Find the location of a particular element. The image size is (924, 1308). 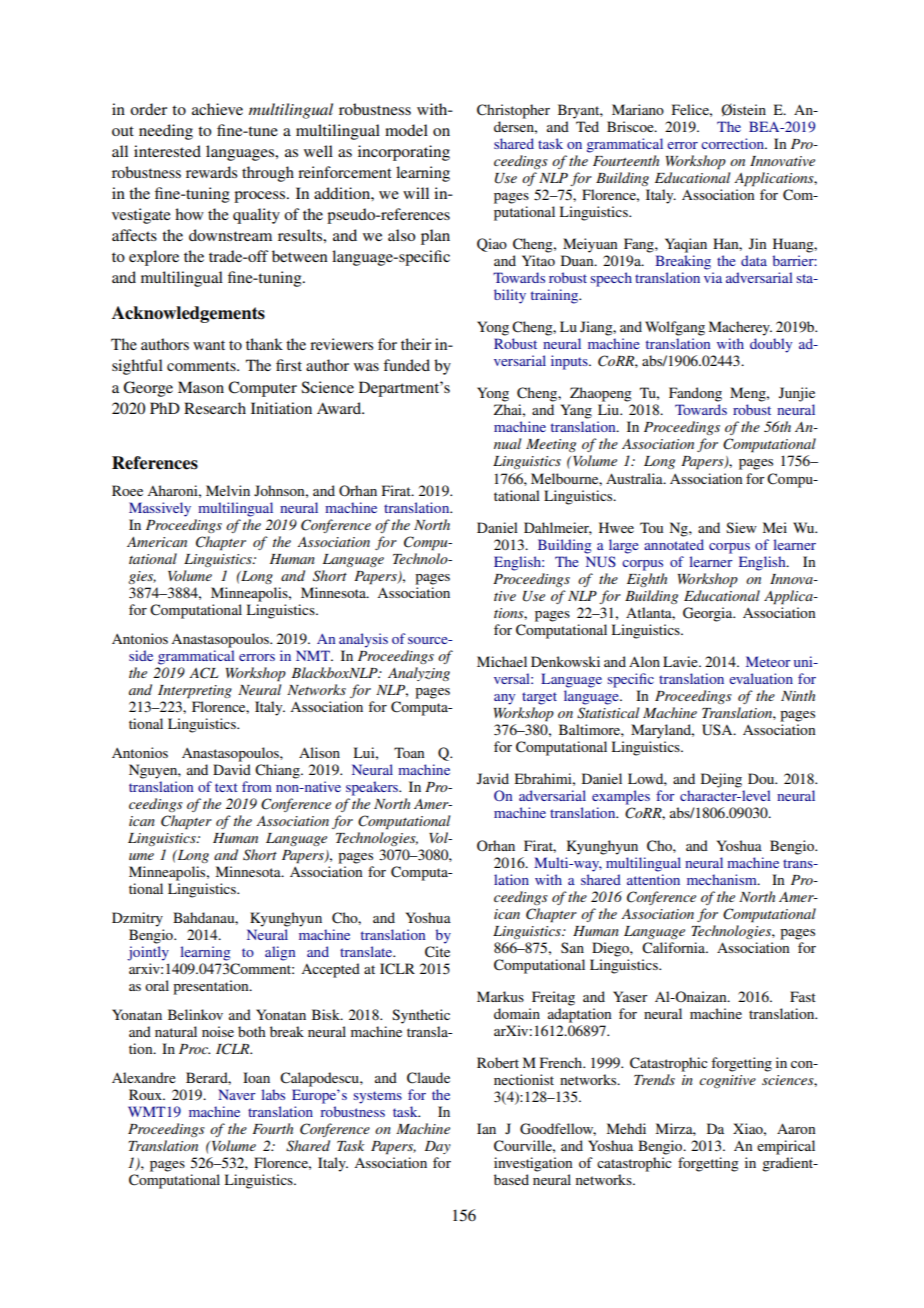

Interpreting is located at coordinates (195, 692).
